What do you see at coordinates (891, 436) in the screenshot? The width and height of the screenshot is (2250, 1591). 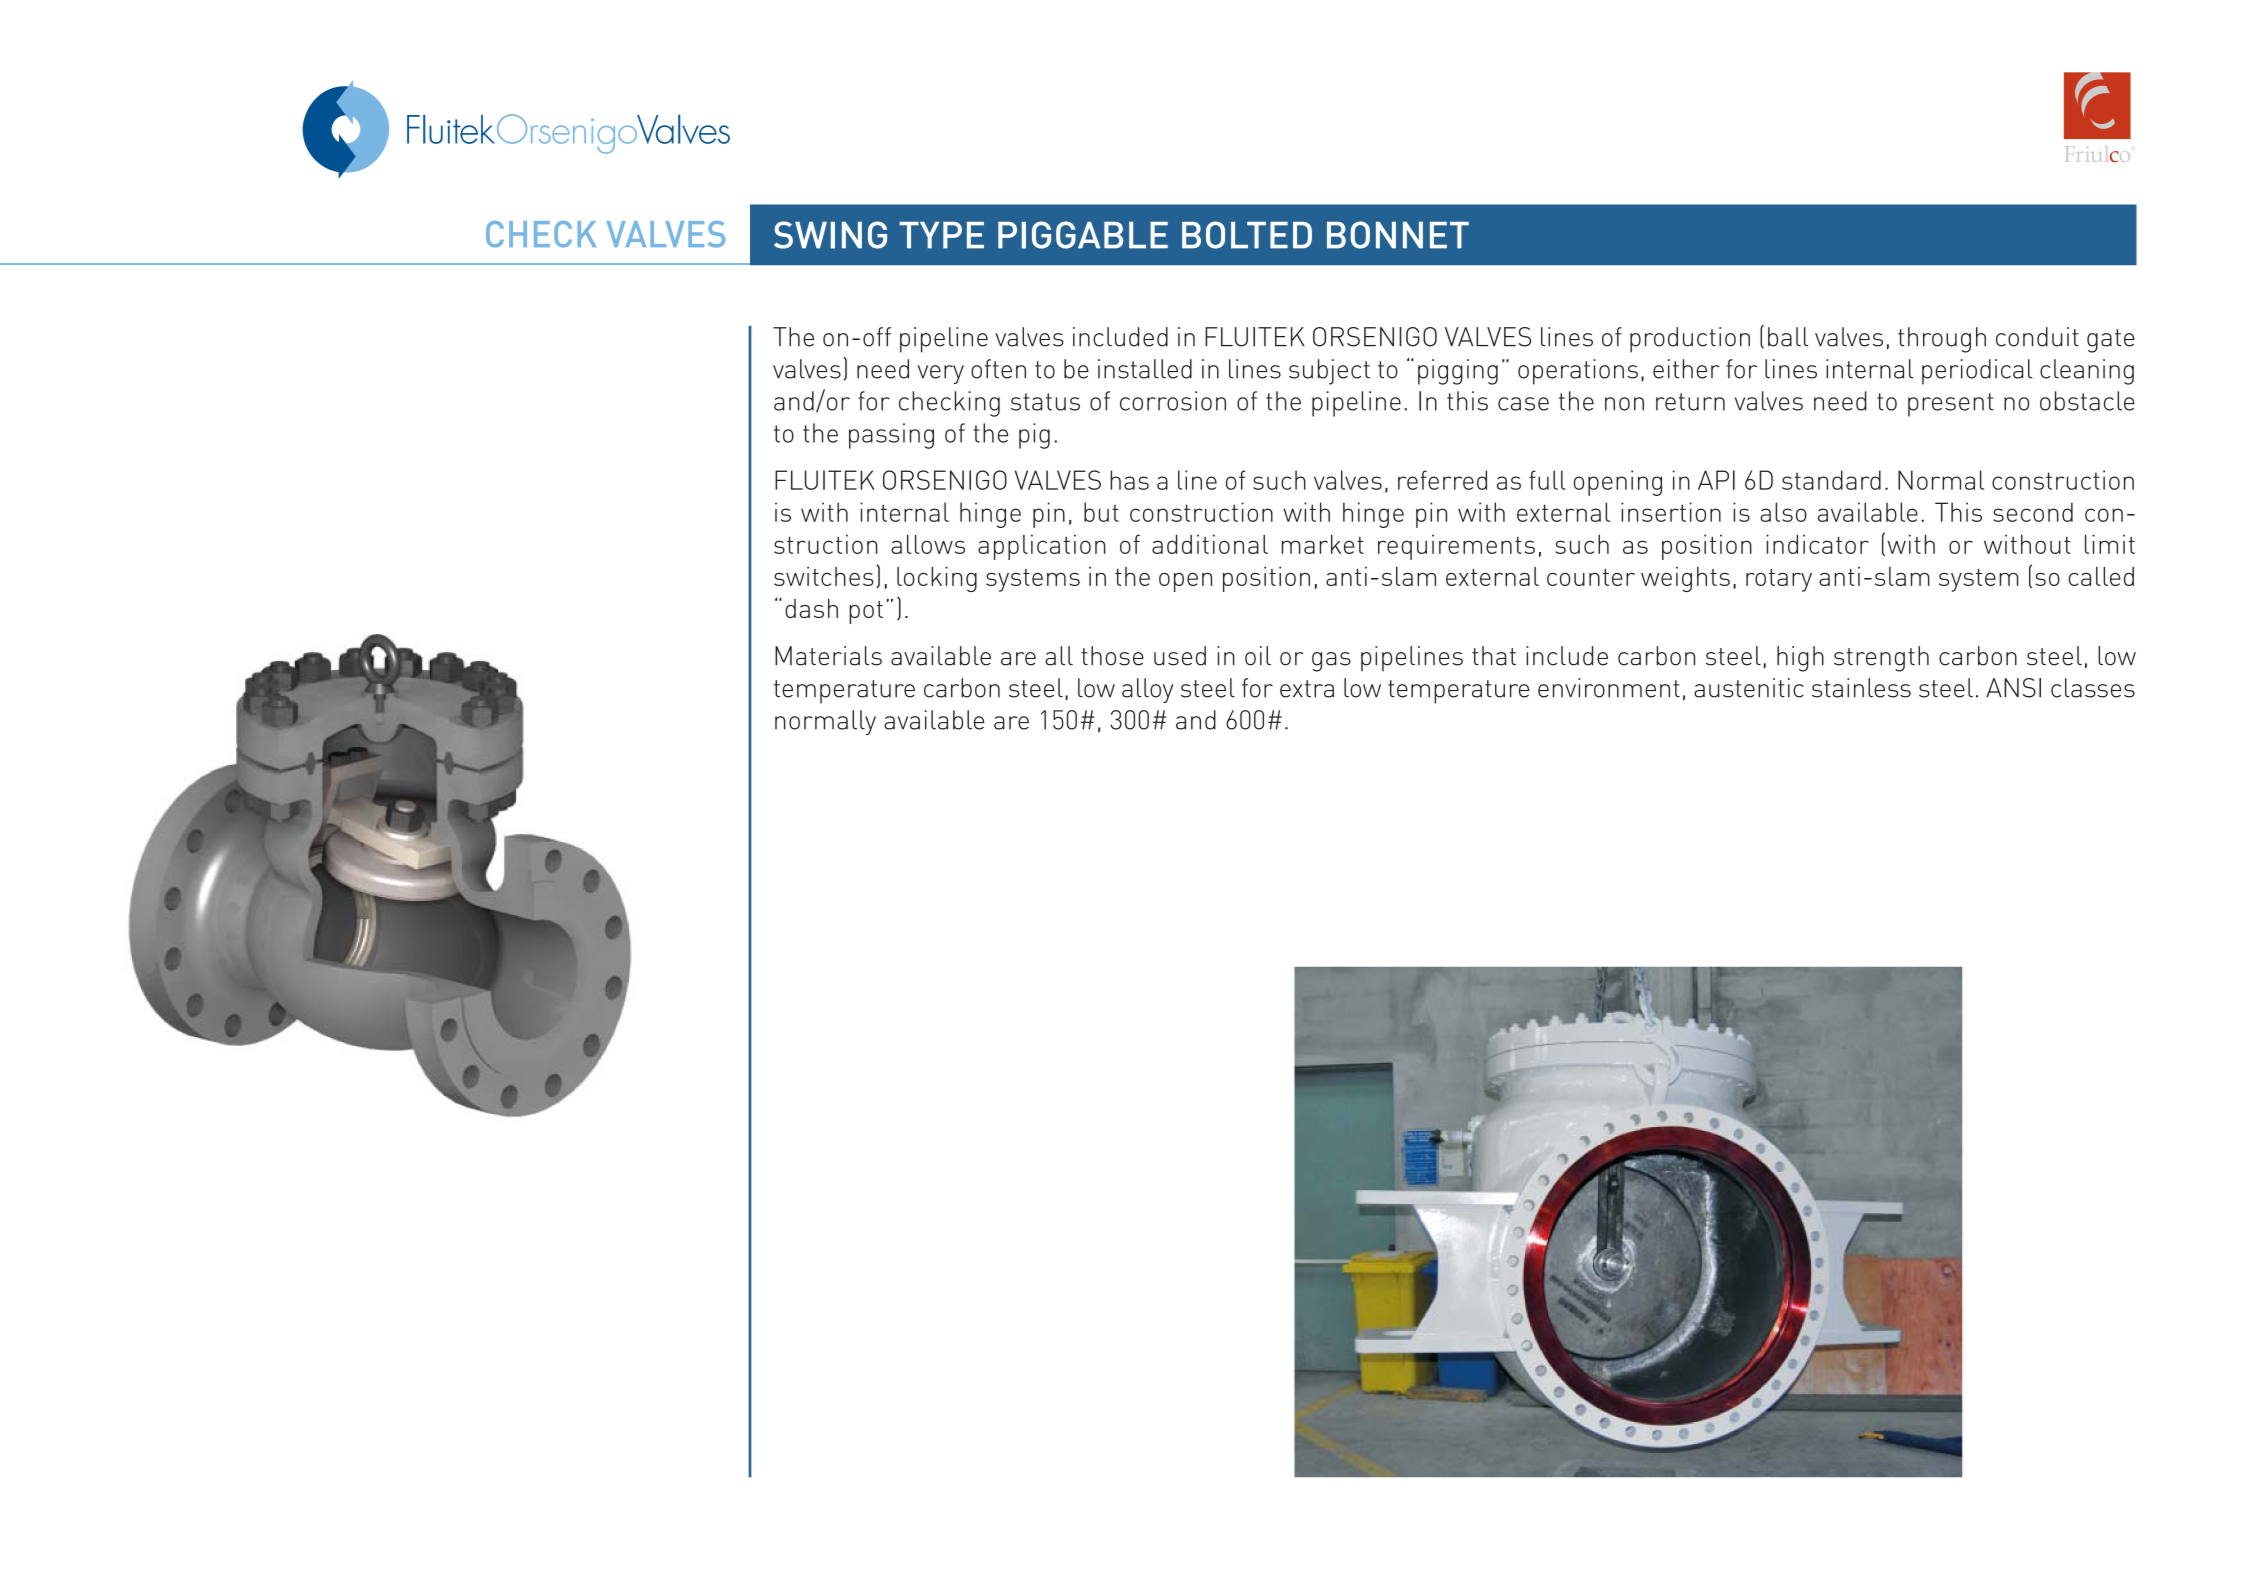 I see `passing` at bounding box center [891, 436].
